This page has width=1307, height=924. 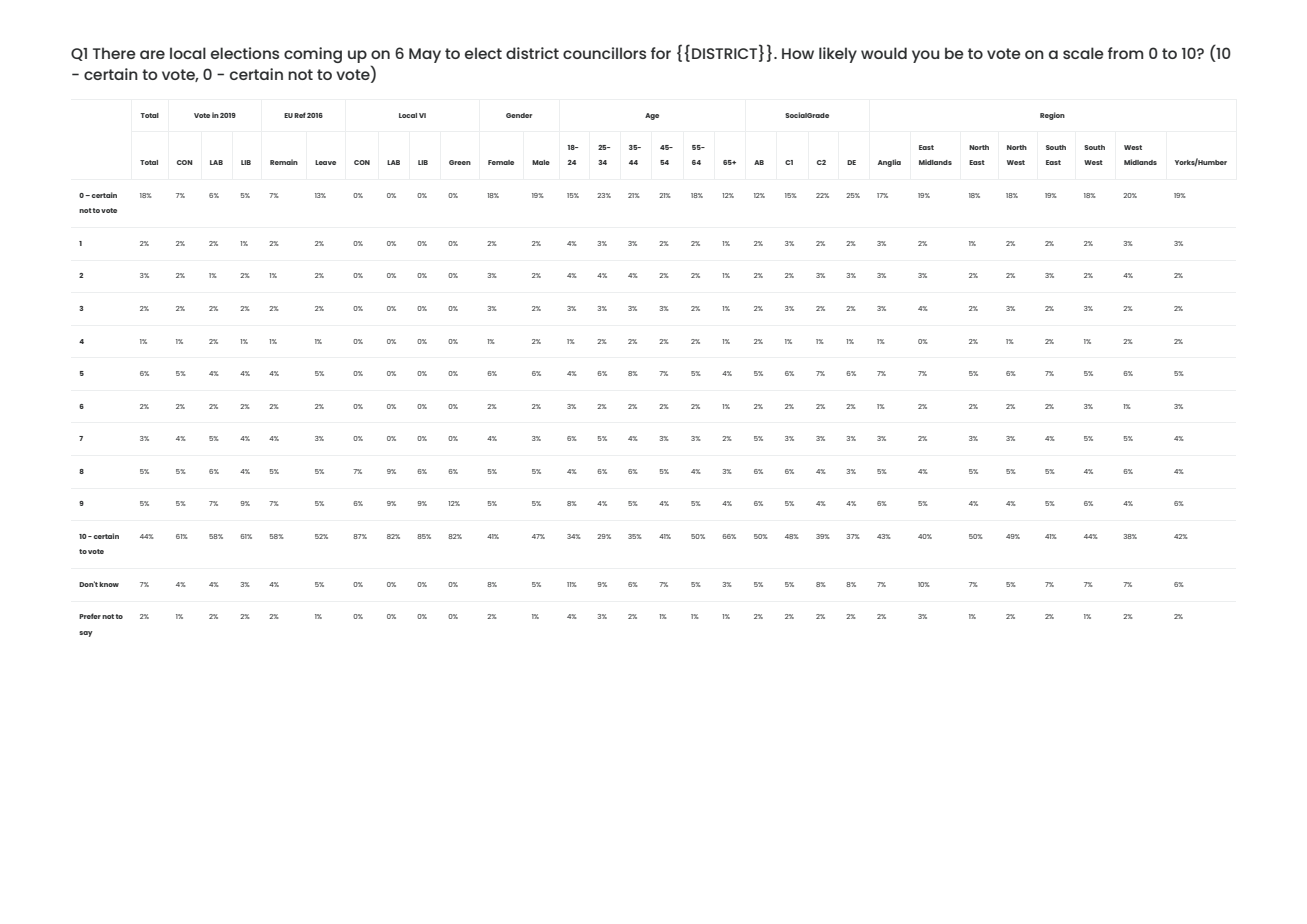 I want to click on you, so click(x=925, y=56).
